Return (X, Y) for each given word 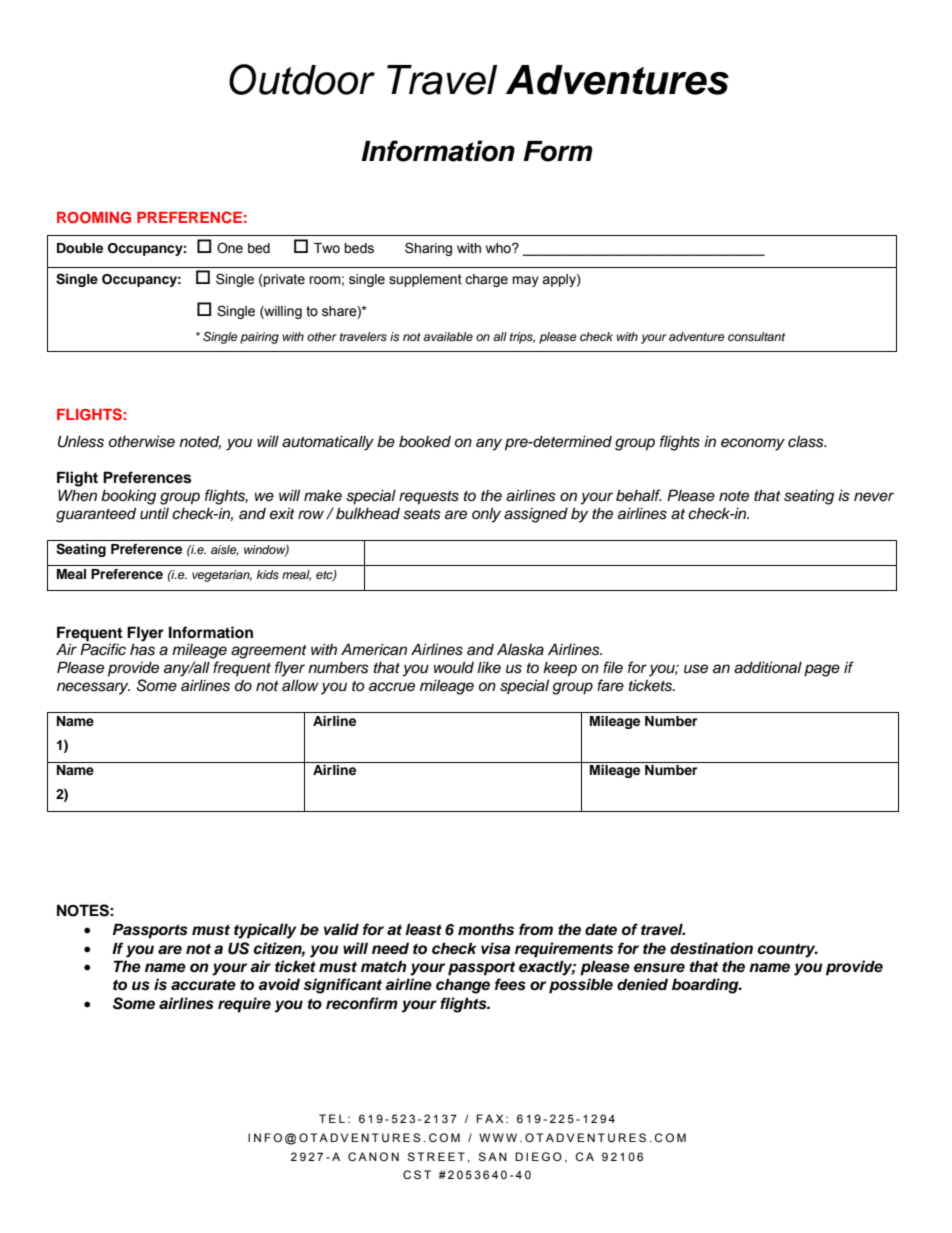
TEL (332, 1118)
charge (486, 280)
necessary (93, 688)
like (489, 667)
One (230, 248)
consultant (756, 336)
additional (768, 667)
